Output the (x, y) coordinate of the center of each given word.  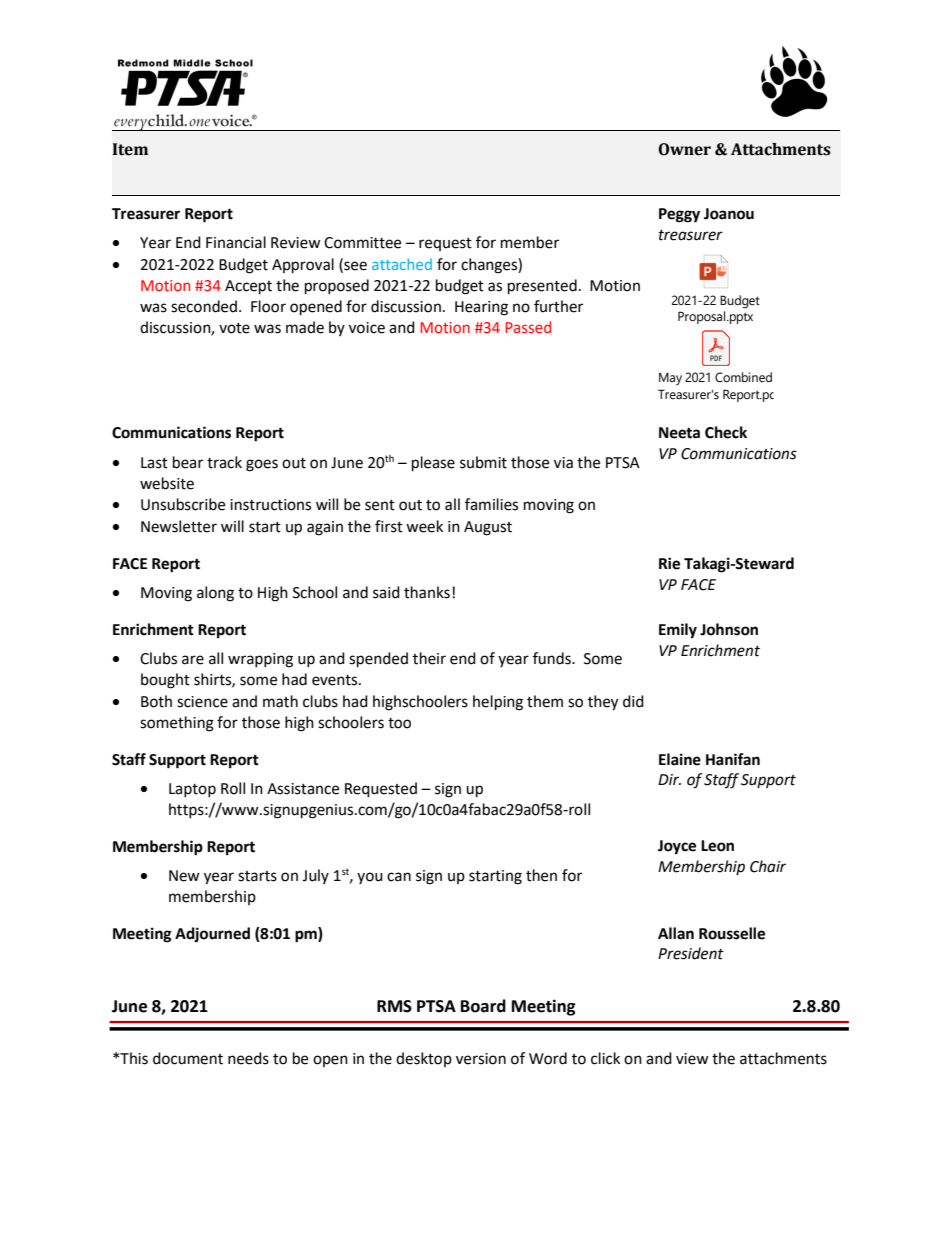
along (215, 594)
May (670, 379)
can (399, 877)
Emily (678, 631)
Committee (362, 243)
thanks (427, 592)
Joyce (677, 847)
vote (234, 328)
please (433, 464)
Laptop (192, 790)
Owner (684, 149)
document (188, 1058)
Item (130, 149)
